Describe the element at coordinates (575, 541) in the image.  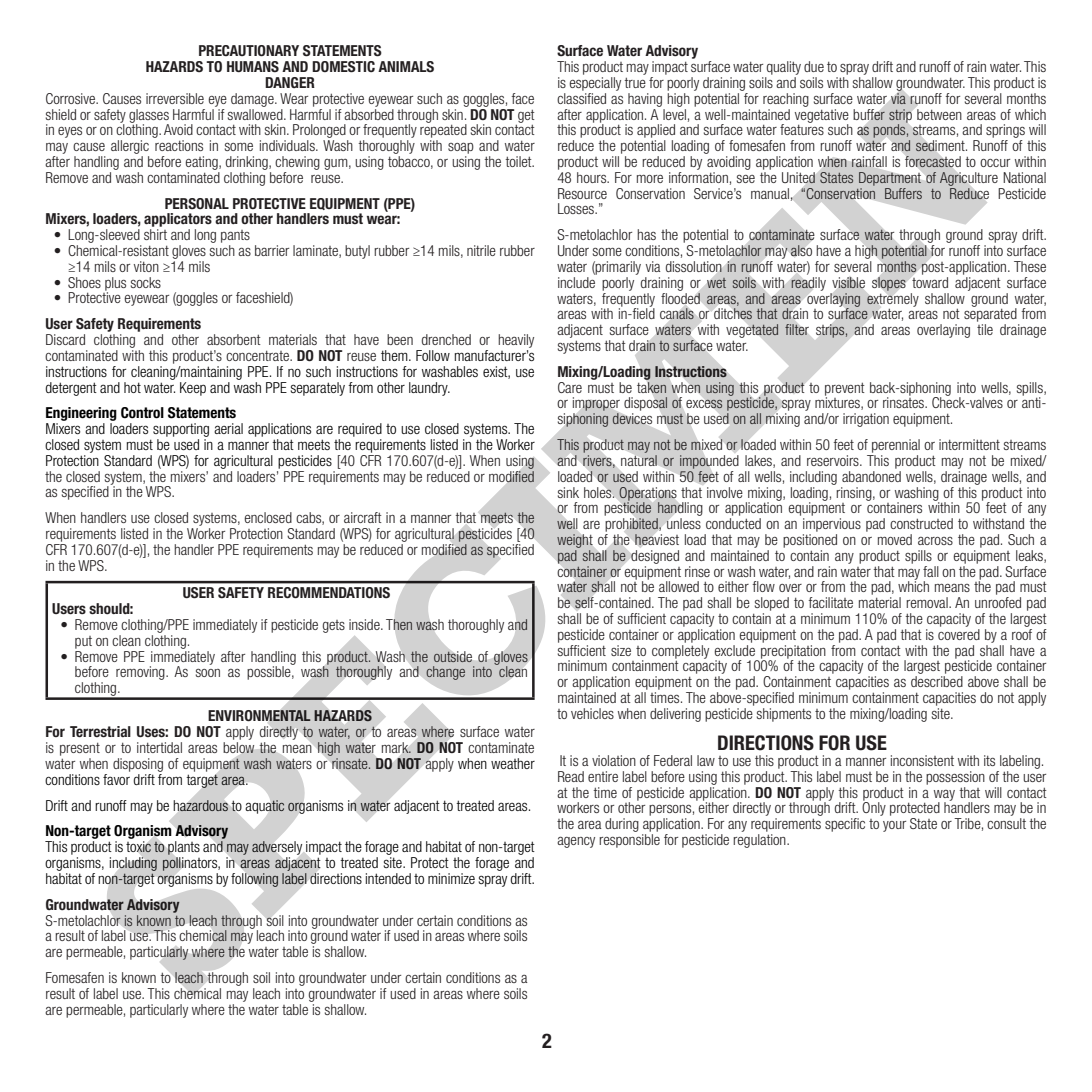
I see `weight` at that location.
